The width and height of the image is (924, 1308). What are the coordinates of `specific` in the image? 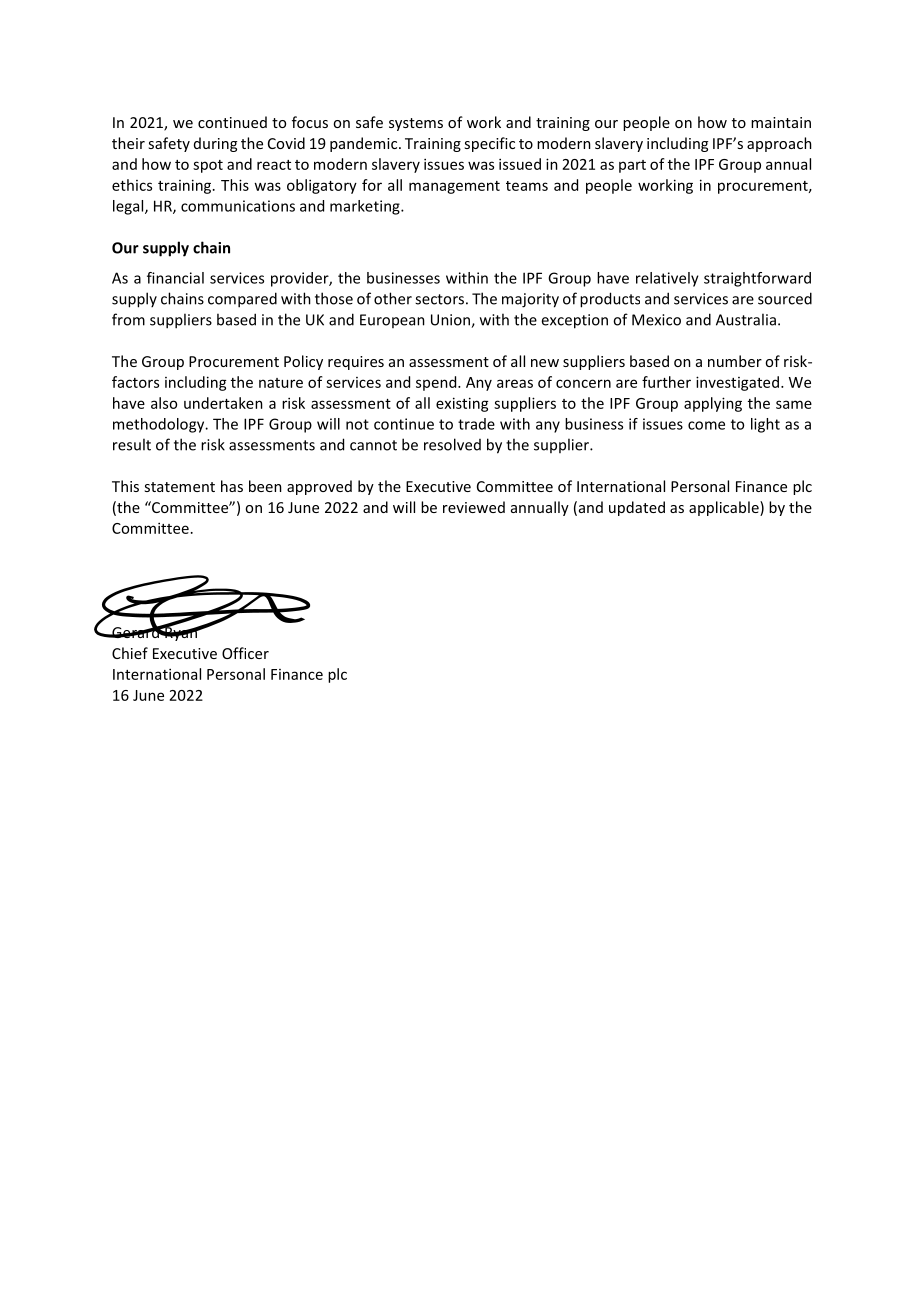 It's located at (489, 144).
